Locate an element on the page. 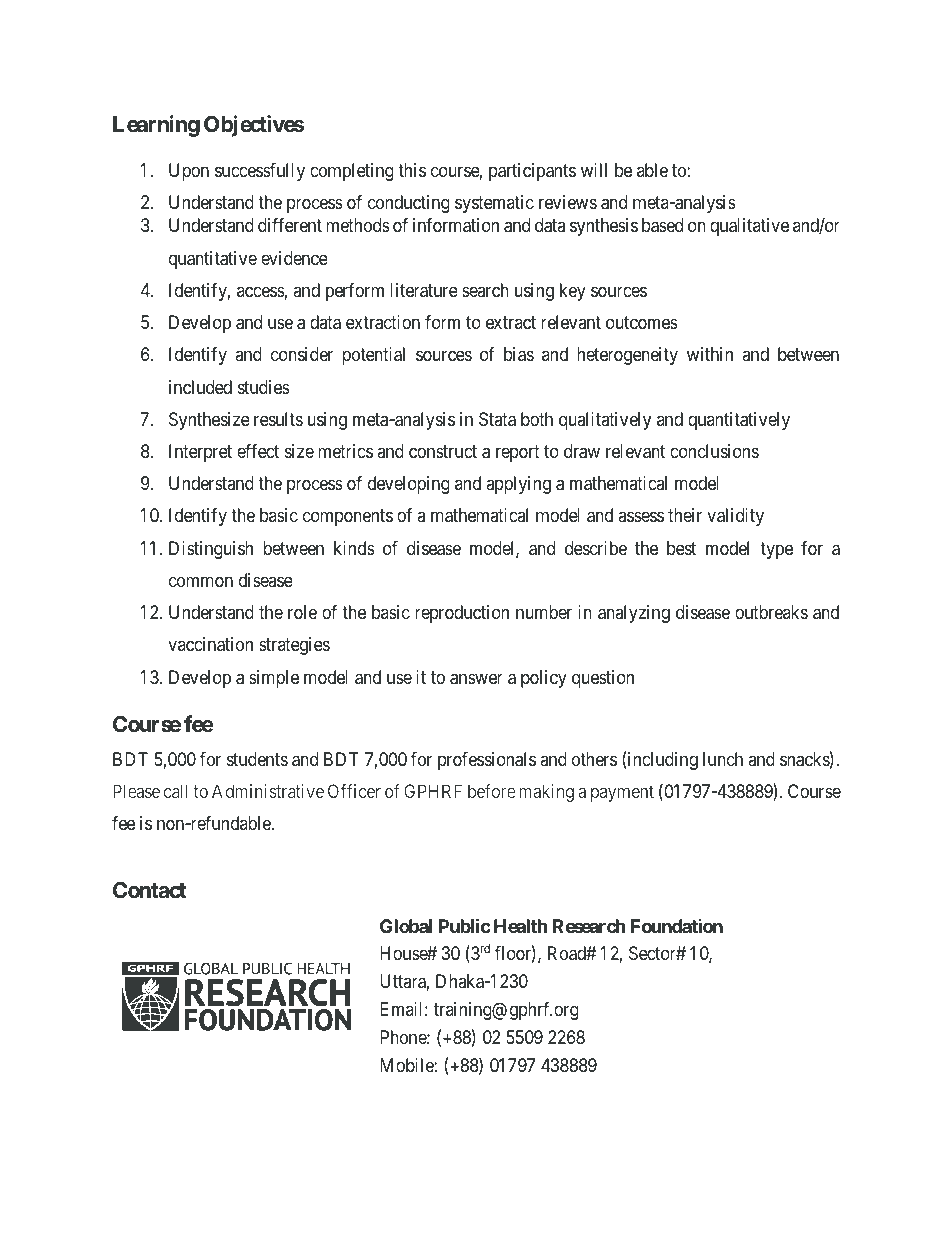 The height and width of the page is (1233, 952). best is located at coordinates (681, 548).
